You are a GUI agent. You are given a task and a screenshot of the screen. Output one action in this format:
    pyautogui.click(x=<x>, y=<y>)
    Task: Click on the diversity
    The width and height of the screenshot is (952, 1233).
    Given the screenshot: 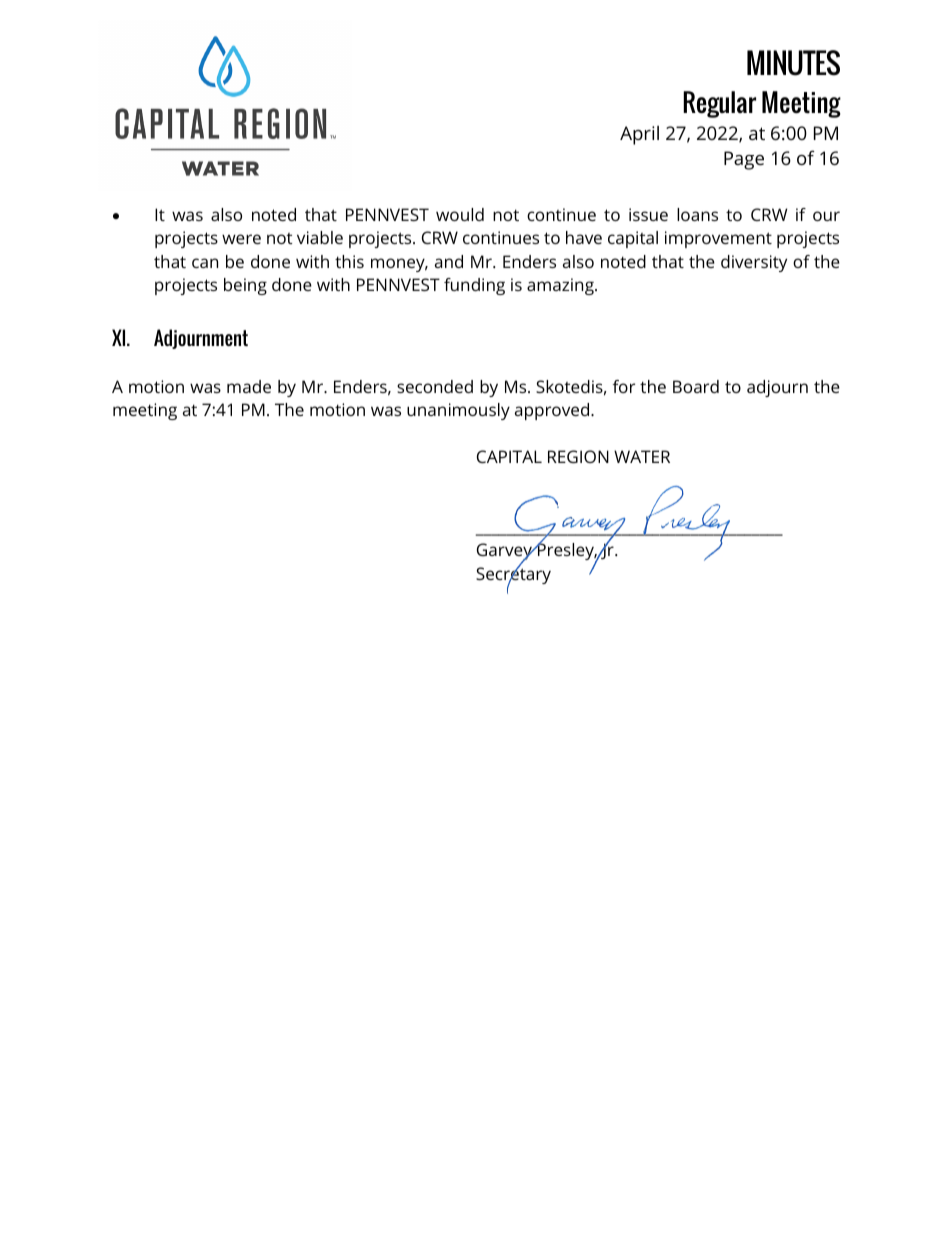 What is the action you would take?
    pyautogui.click(x=754, y=263)
